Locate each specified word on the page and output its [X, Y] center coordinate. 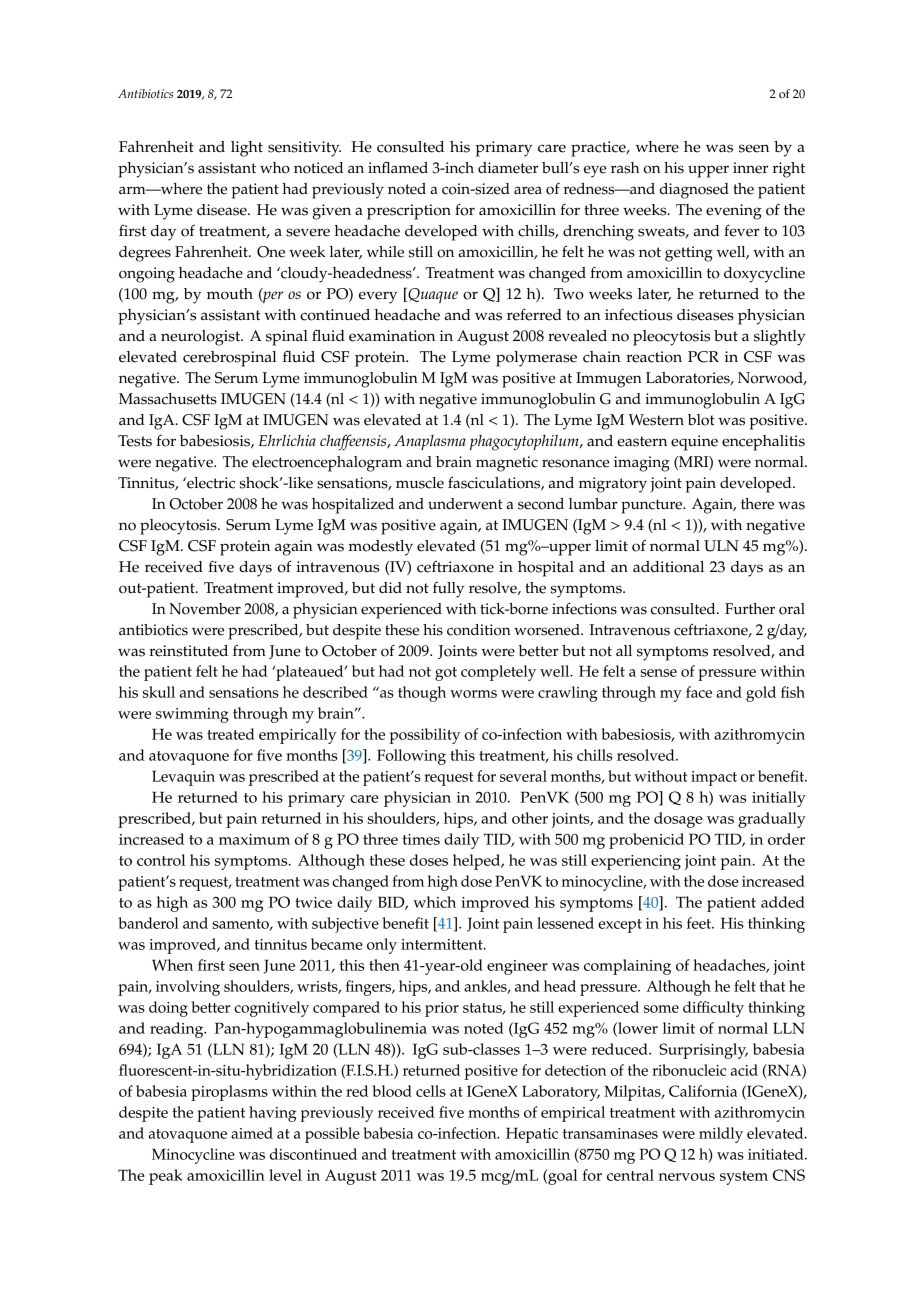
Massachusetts [168, 399]
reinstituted [188, 651]
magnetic [507, 464]
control [161, 860]
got [446, 674]
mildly [721, 1135]
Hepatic [532, 1135]
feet [700, 923]
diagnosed [694, 191]
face [699, 692]
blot [701, 420]
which [434, 902]
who [275, 168]
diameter [508, 168]
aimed [252, 1133]
